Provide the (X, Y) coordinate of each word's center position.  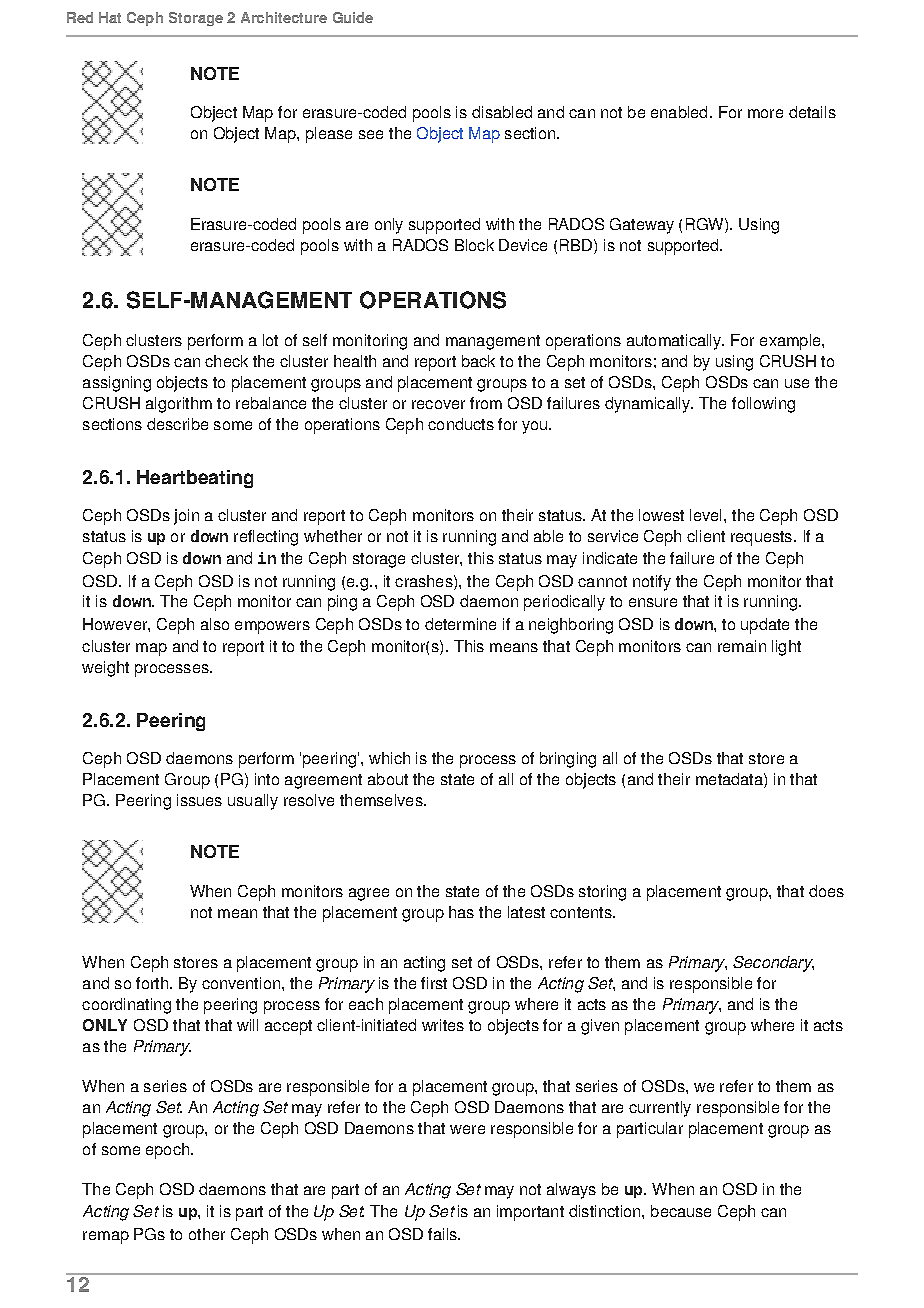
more (765, 113)
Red (80, 17)
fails (443, 1234)
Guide (353, 17)
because (681, 1211)
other (207, 1234)
